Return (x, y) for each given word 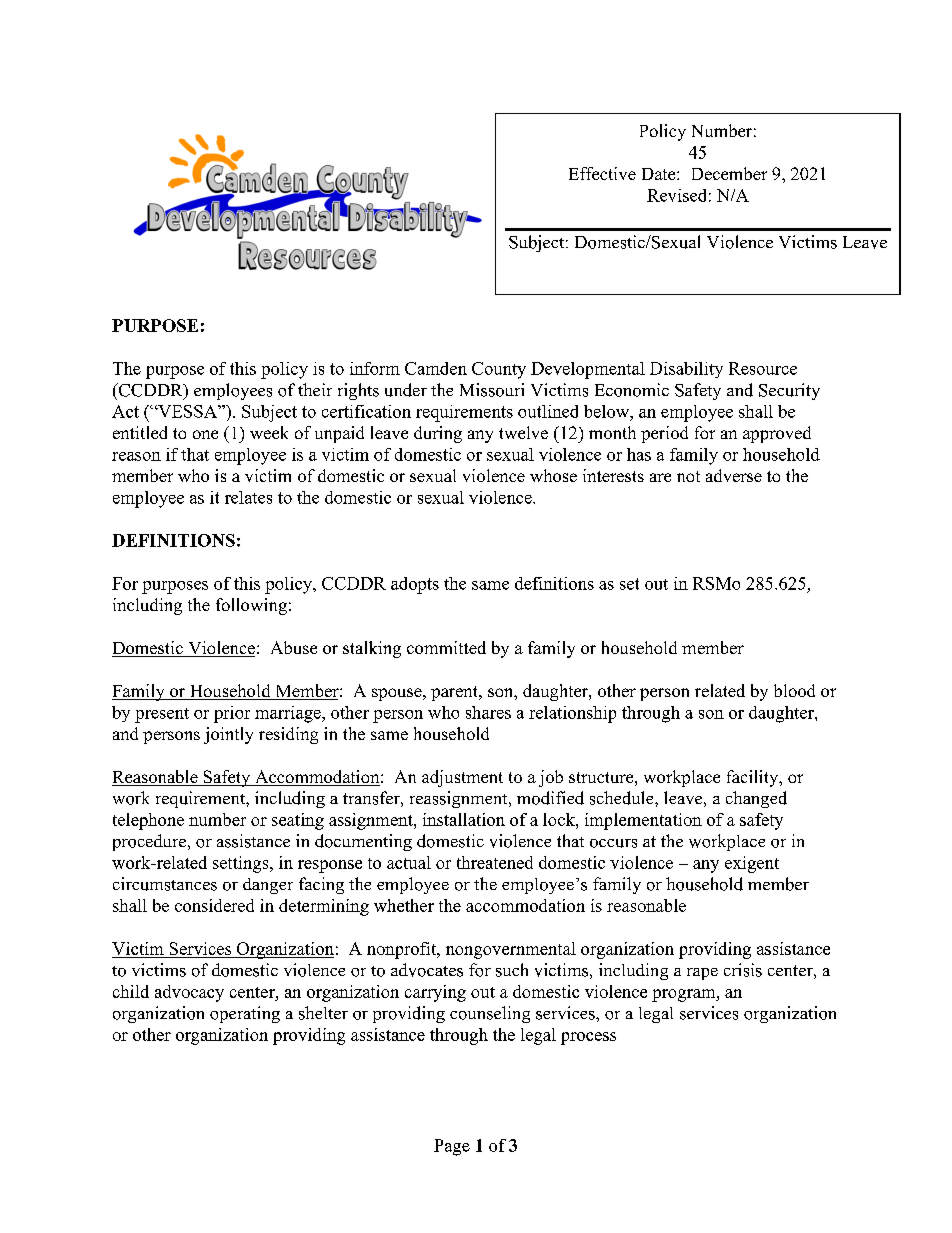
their (315, 389)
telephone (148, 821)
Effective (602, 173)
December (729, 173)
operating (245, 1014)
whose (553, 475)
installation (464, 819)
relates (248, 497)
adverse (734, 475)
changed (756, 799)
